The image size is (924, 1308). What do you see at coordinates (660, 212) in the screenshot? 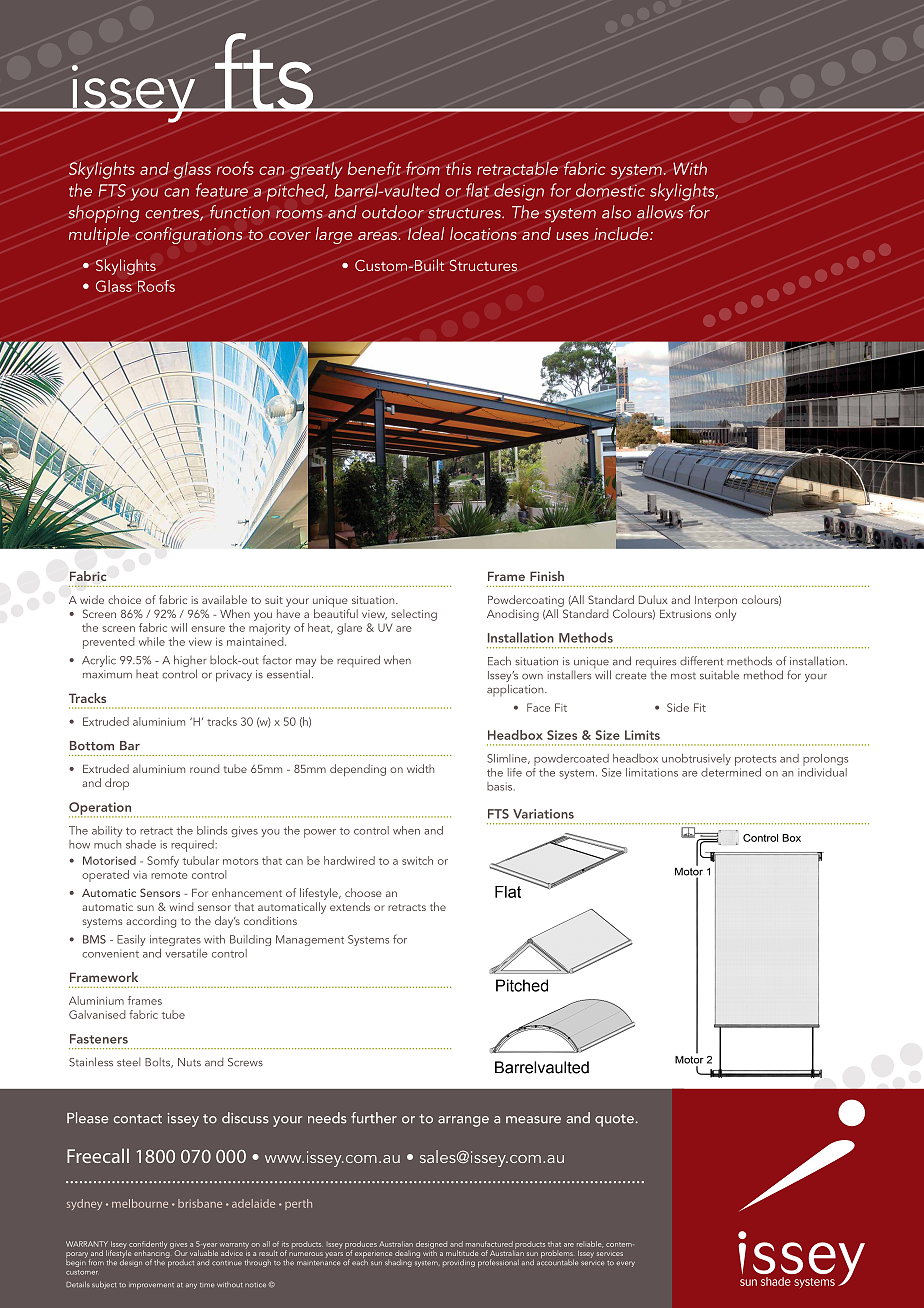
I see `allows` at bounding box center [660, 212].
